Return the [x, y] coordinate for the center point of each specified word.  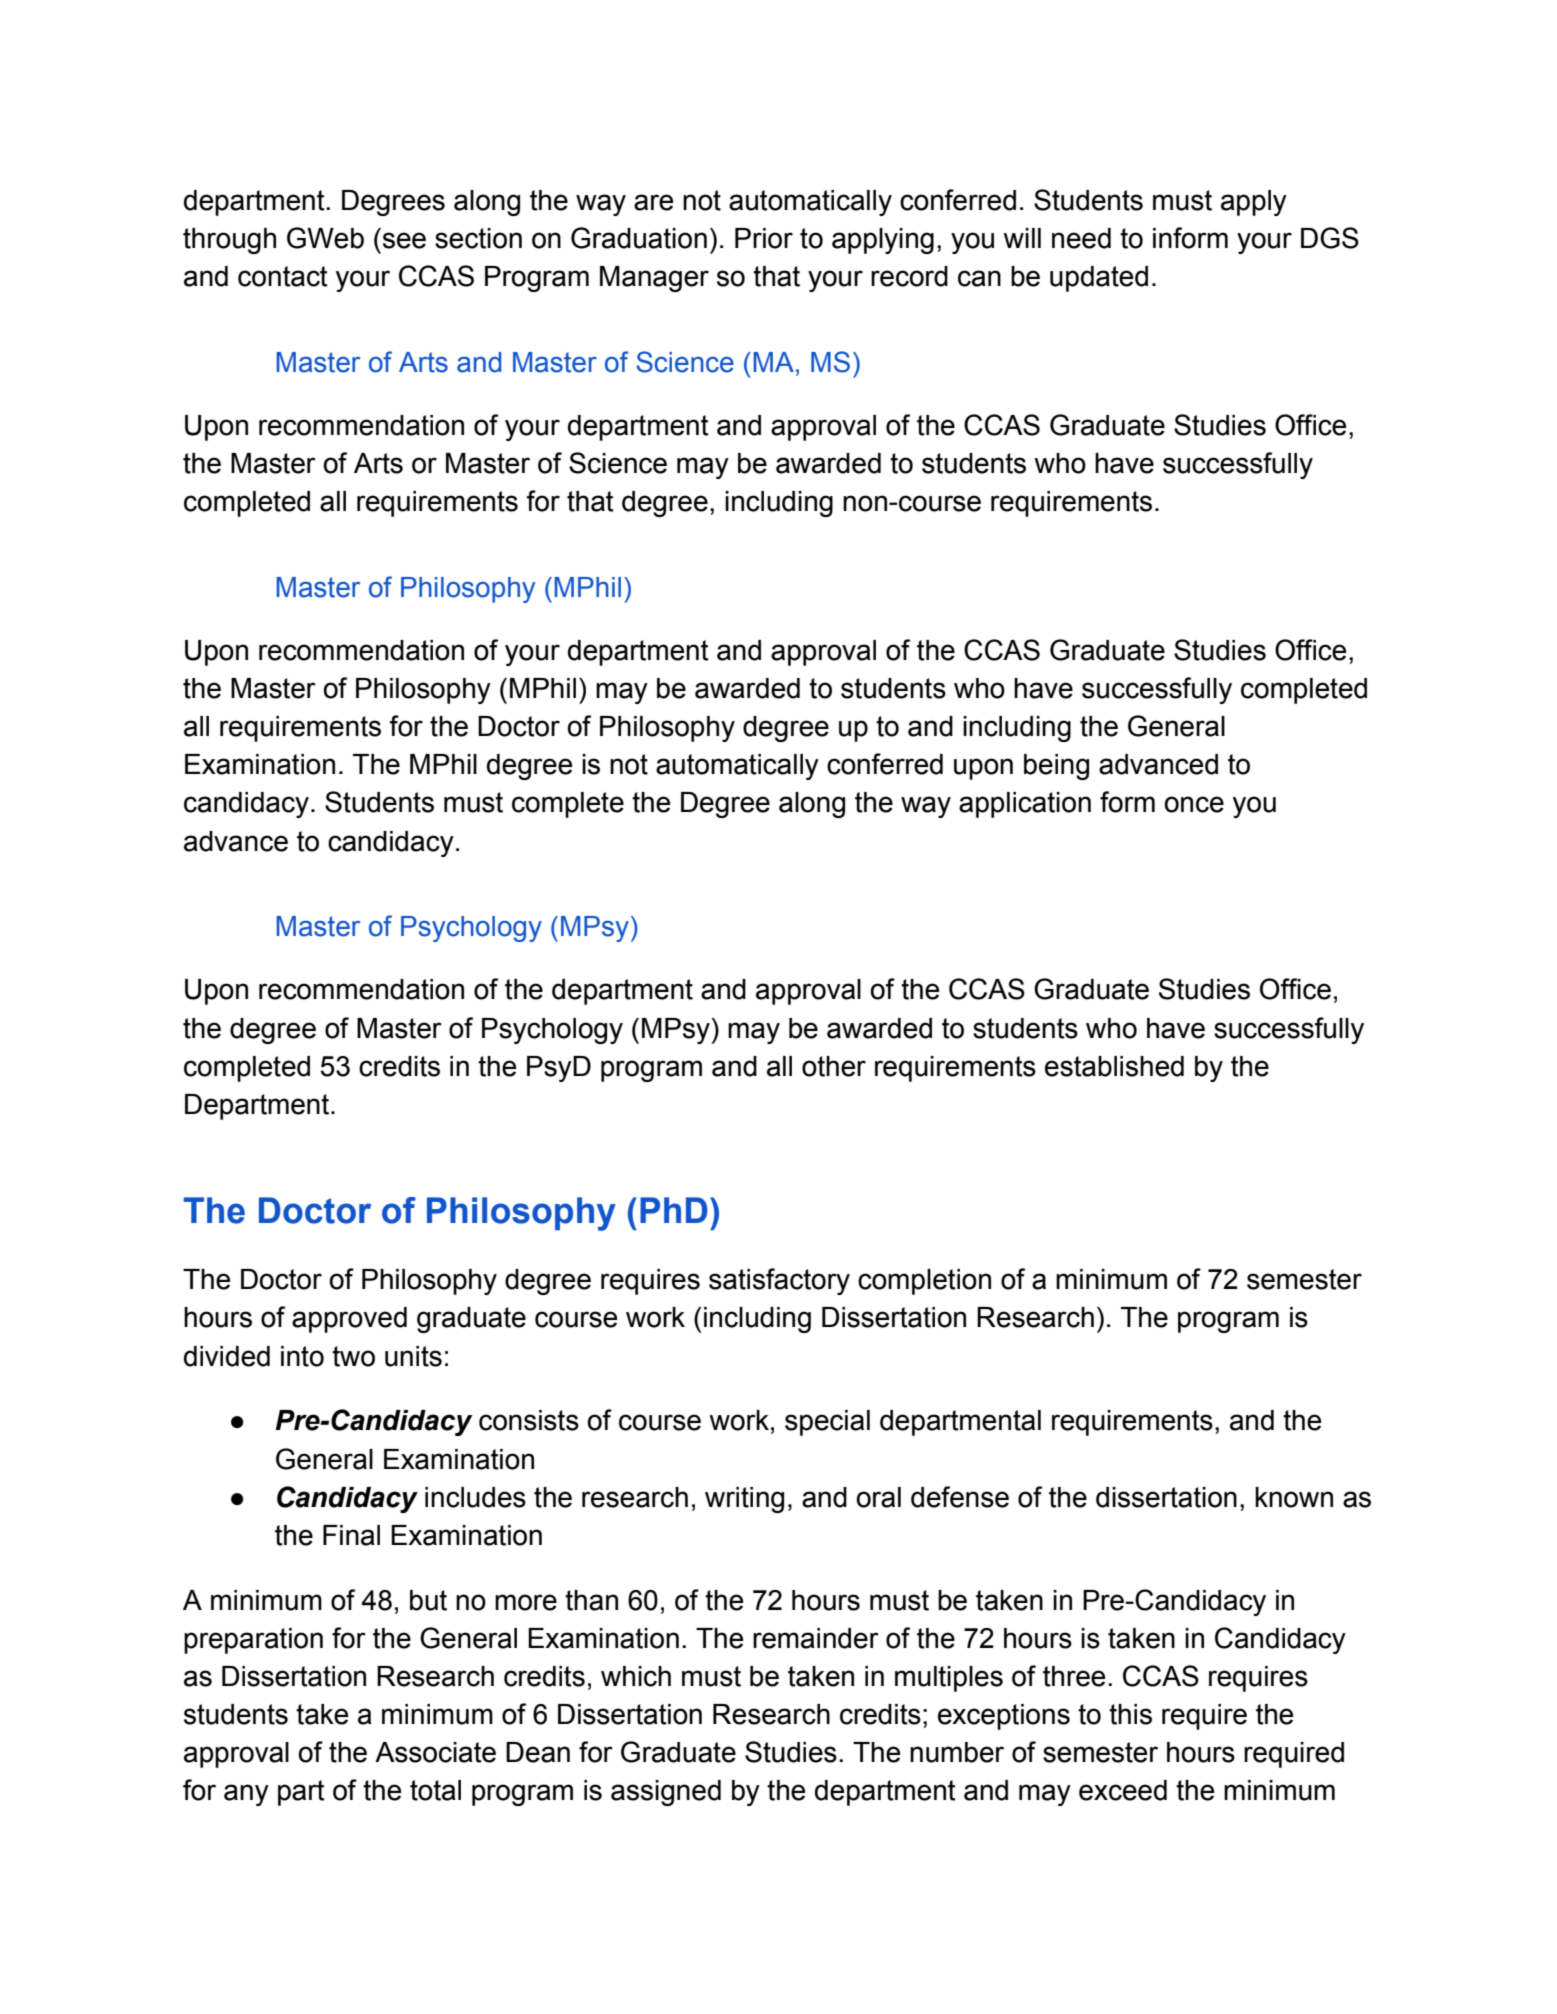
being [1056, 767]
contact [283, 276]
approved [349, 1320]
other [834, 1066]
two [353, 1356]
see [404, 240]
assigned [666, 1793]
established [1114, 1066]
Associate [435, 1752]
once [1194, 804]
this [1130, 1714]
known [1294, 1497]
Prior [764, 238]
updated [1099, 279]
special [827, 1423]
